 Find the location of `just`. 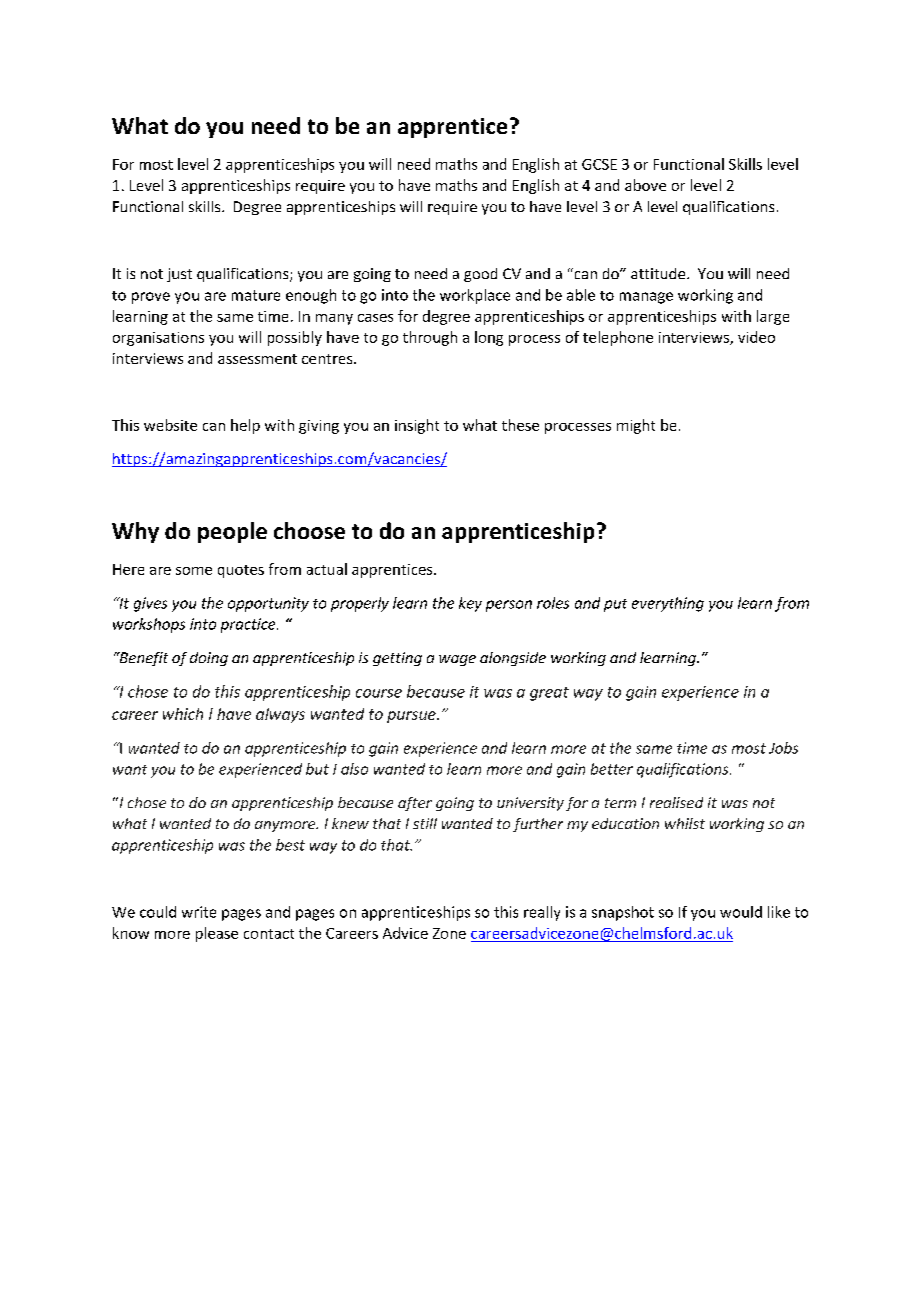

just is located at coordinates (179, 275).
